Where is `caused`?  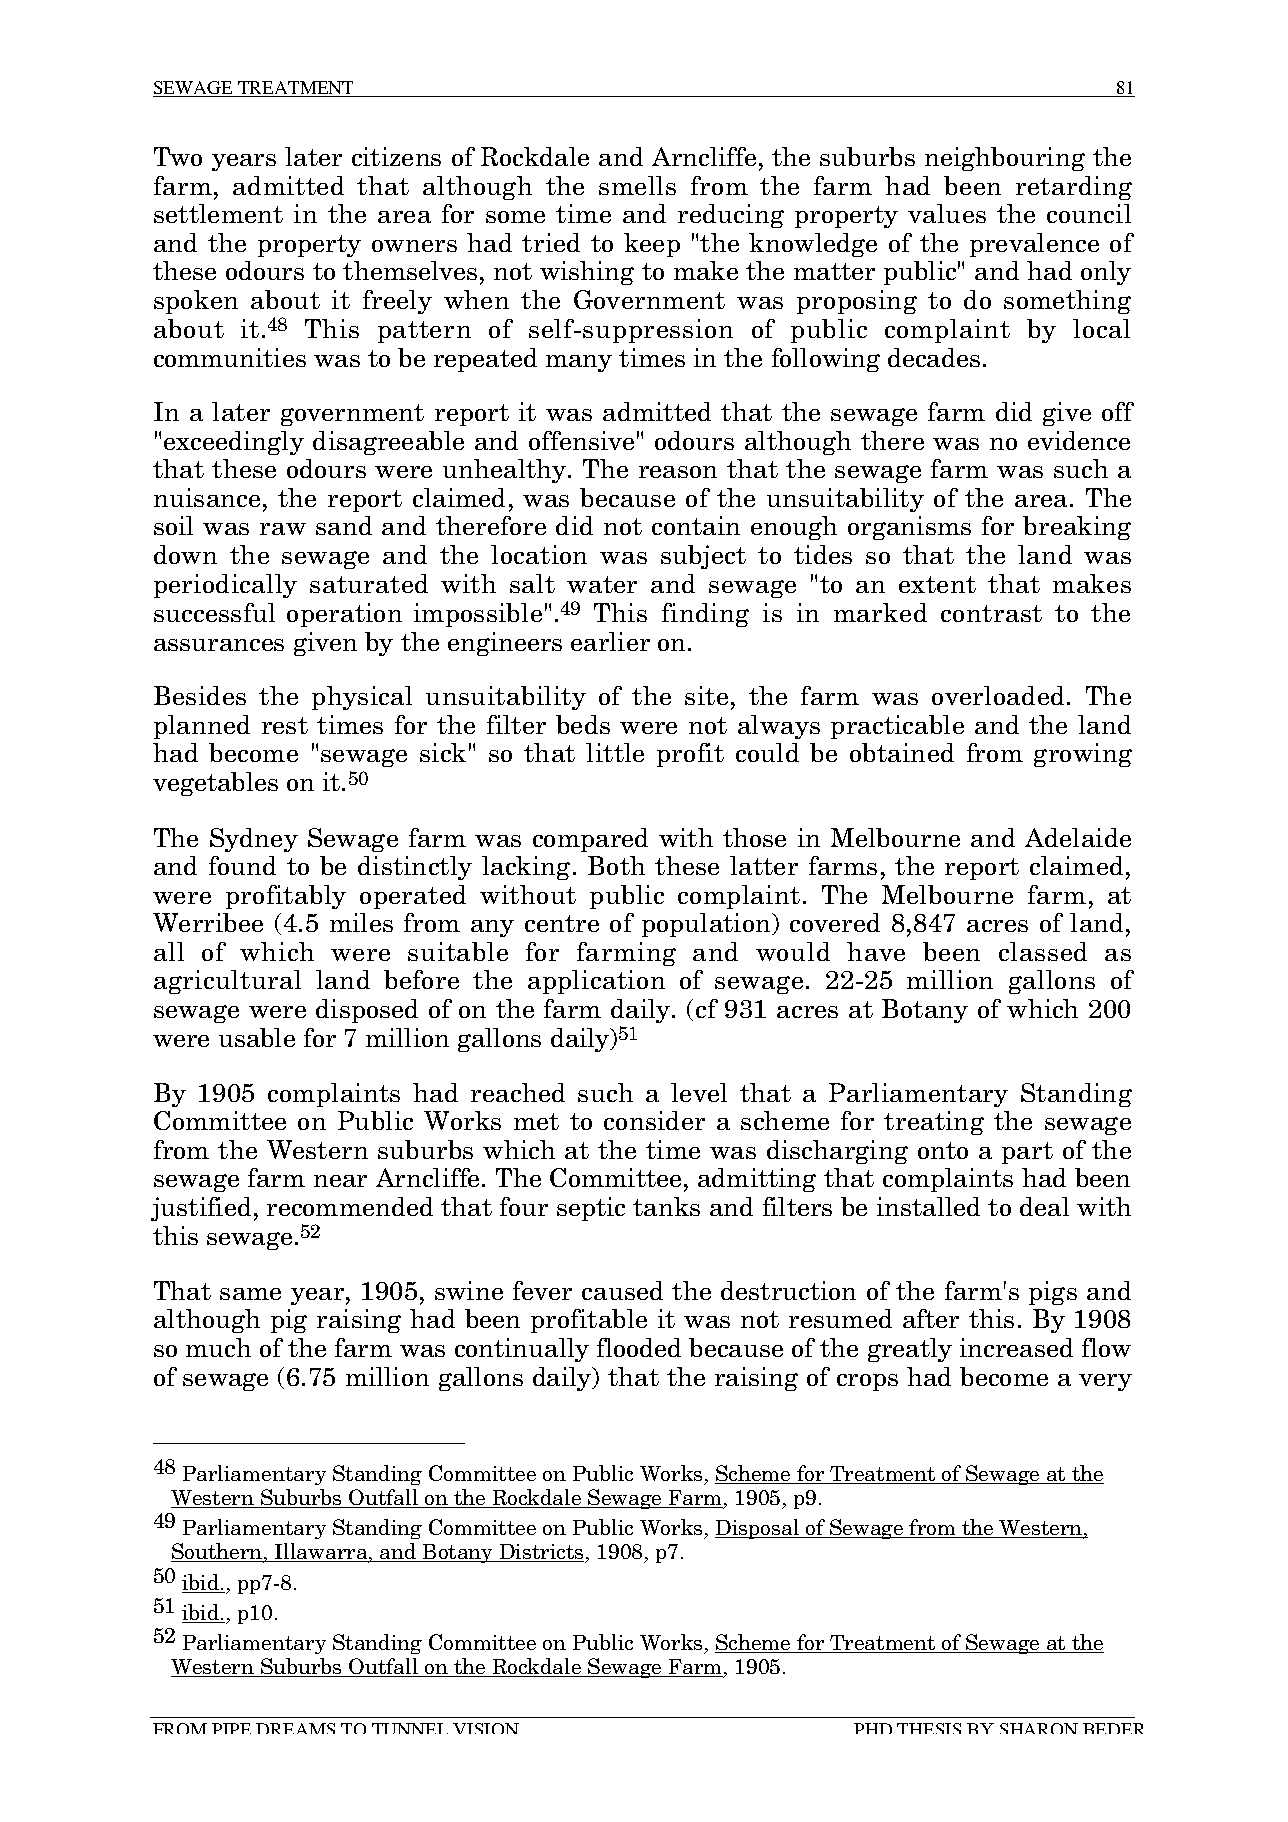
caused is located at coordinates (622, 1290).
